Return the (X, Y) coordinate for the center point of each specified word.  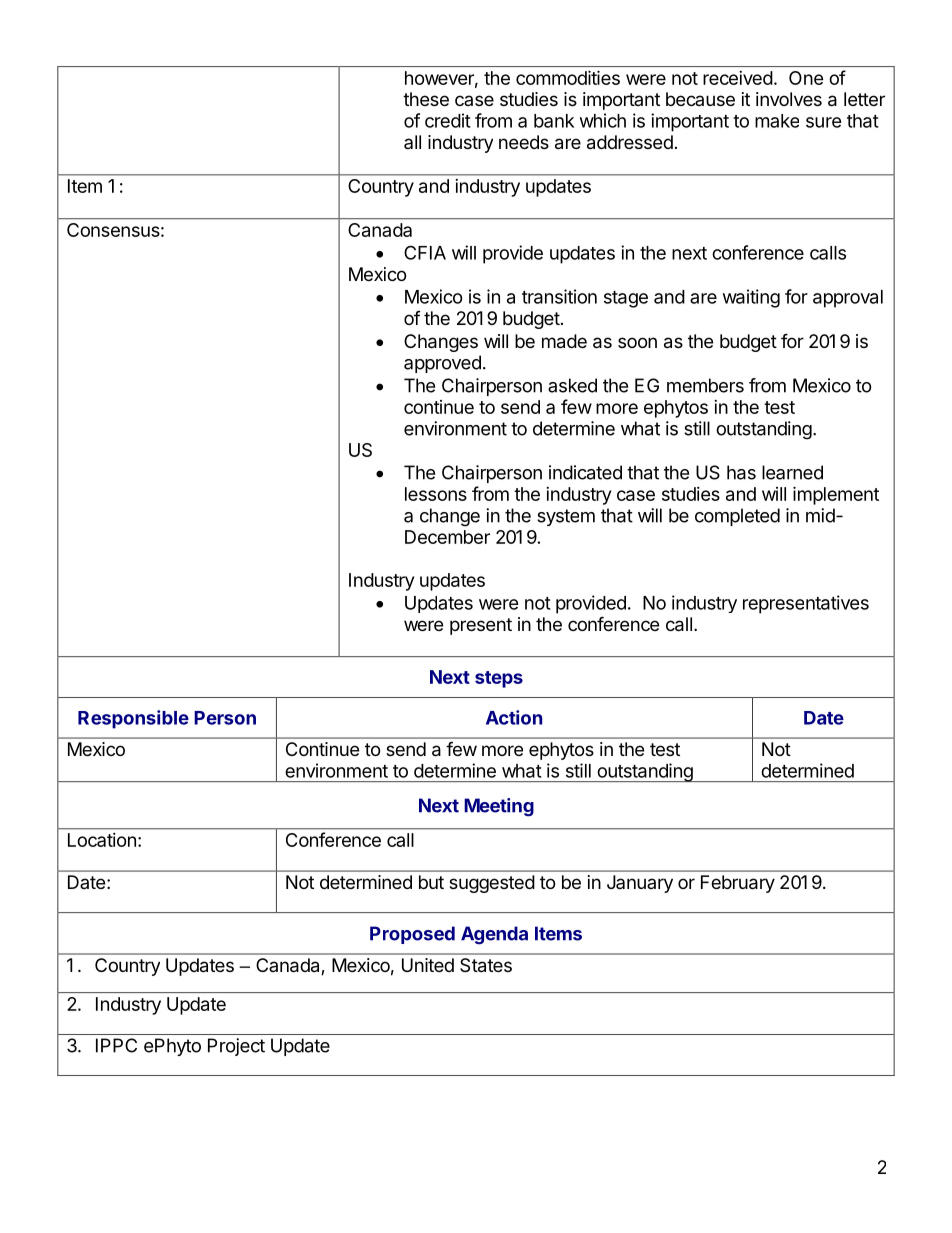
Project (236, 1047)
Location (102, 840)
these (426, 99)
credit (448, 120)
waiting (751, 298)
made (564, 341)
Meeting (499, 807)
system (566, 517)
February (738, 884)
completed (737, 517)
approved (442, 364)
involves (789, 99)
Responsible (133, 719)
